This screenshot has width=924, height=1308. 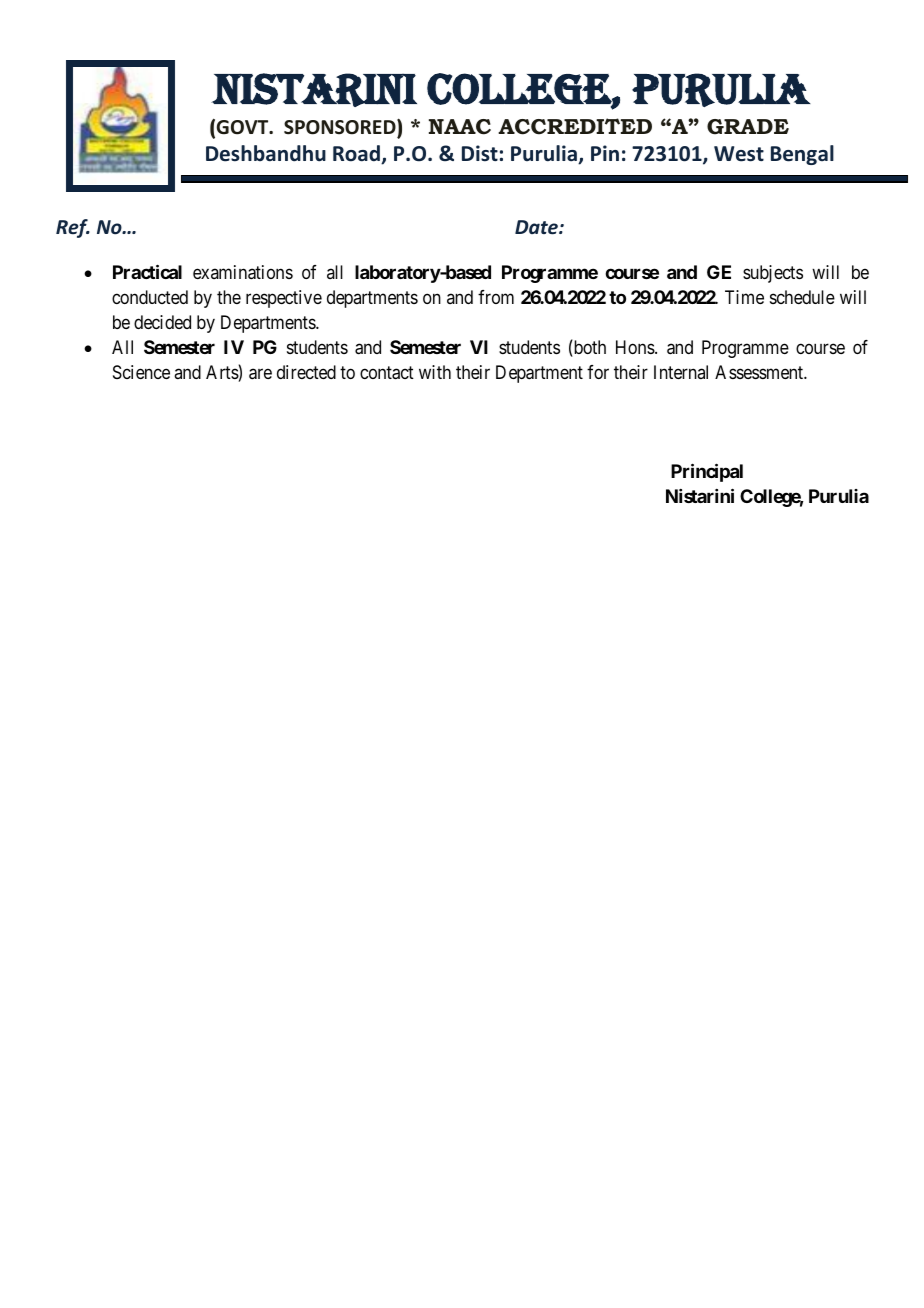 I want to click on Practical, so click(x=147, y=271).
